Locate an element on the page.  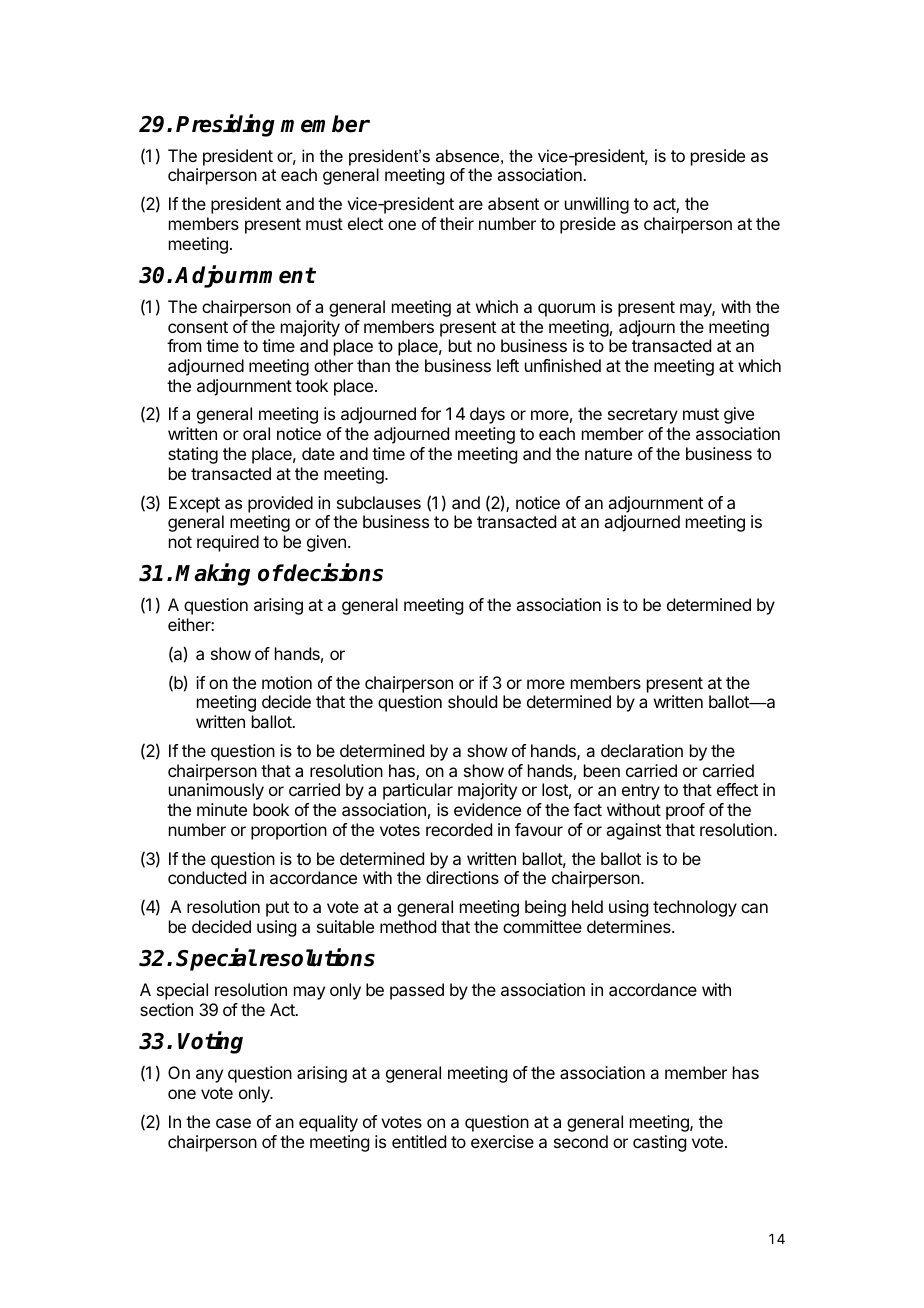
casting is located at coordinates (659, 1143).
